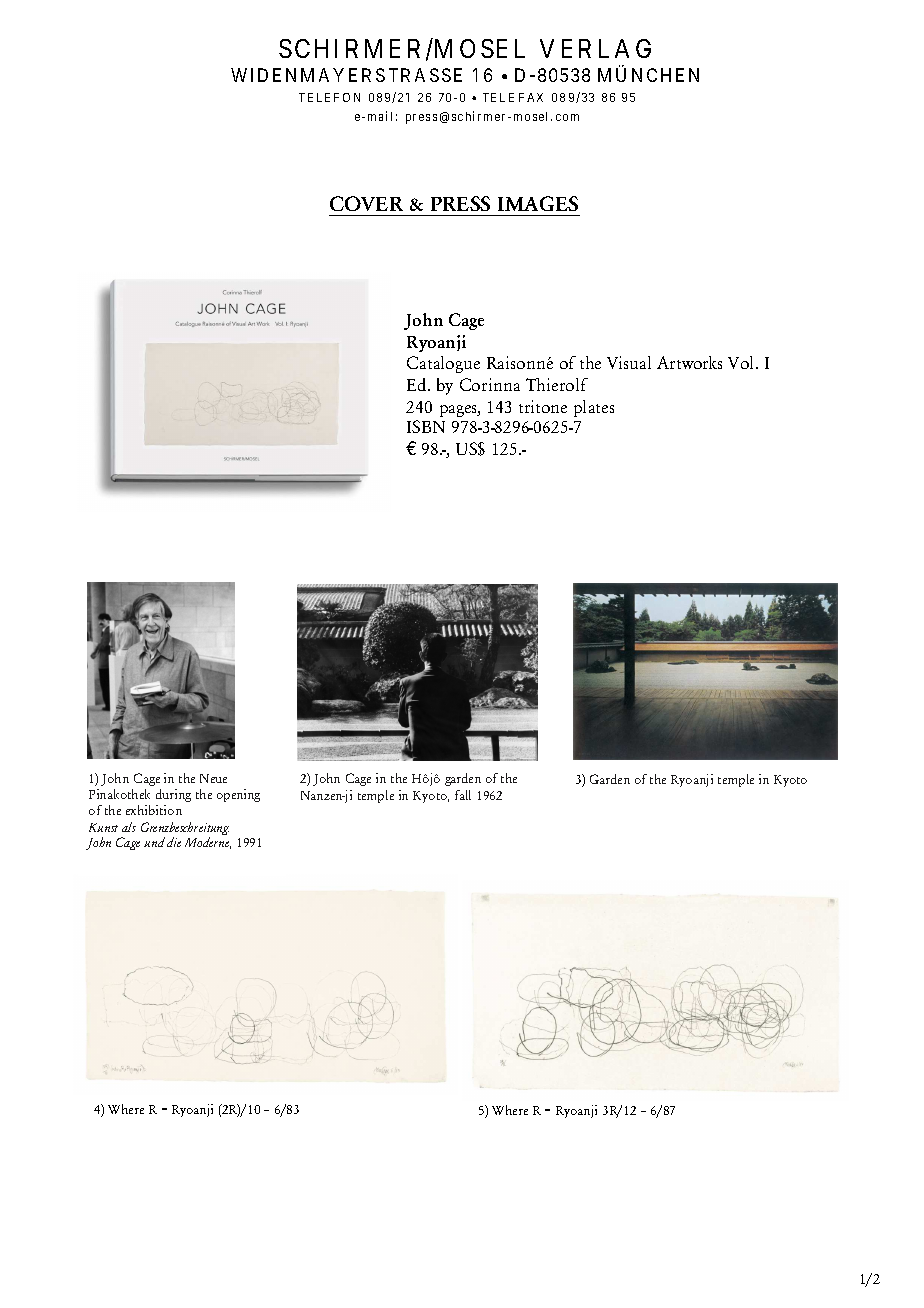 The image size is (924, 1308). I want to click on fall, so click(463, 795).
